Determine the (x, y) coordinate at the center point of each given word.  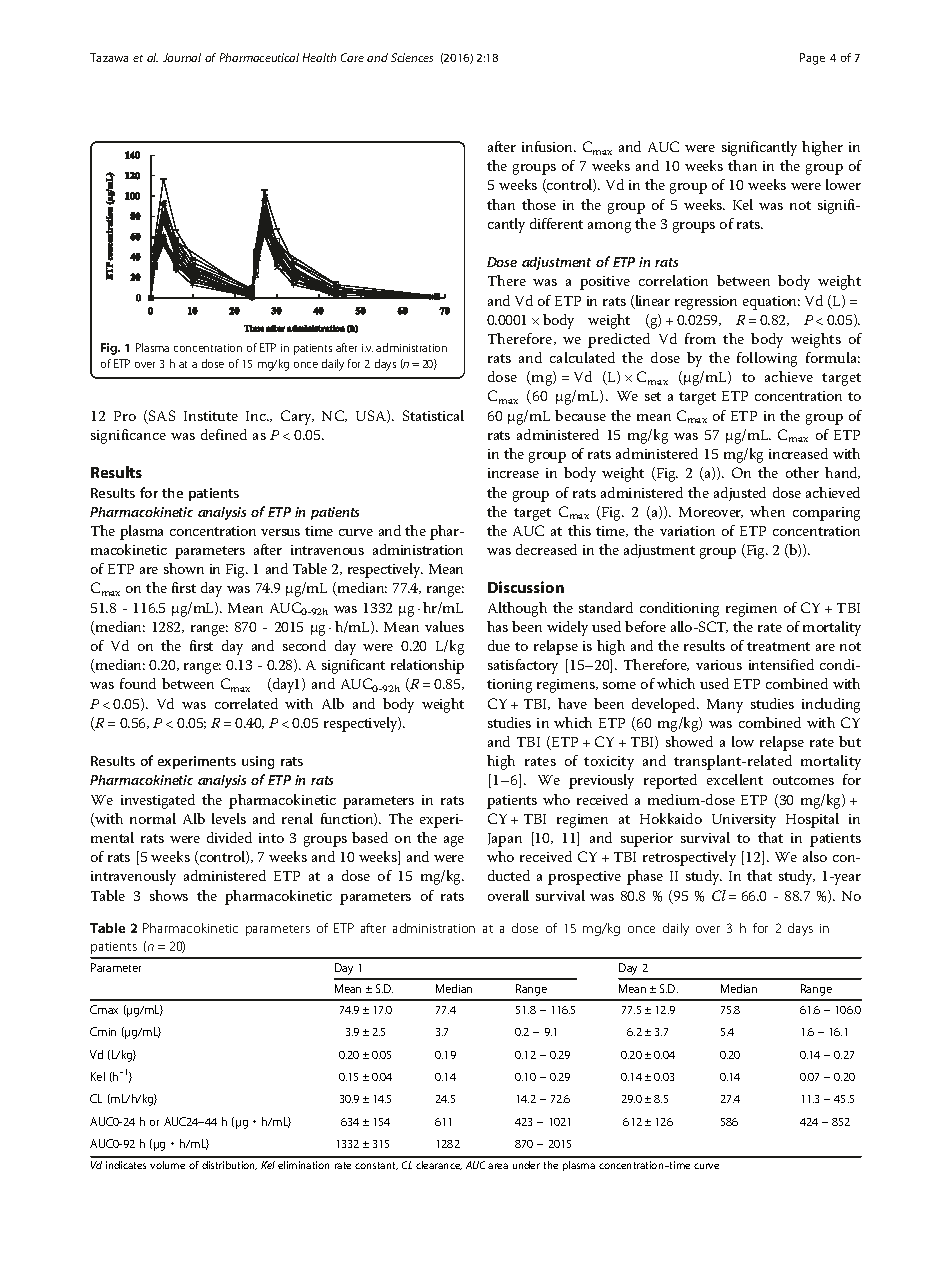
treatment (778, 646)
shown (184, 568)
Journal (182, 57)
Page (812, 59)
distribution (229, 1165)
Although (517, 609)
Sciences (412, 57)
